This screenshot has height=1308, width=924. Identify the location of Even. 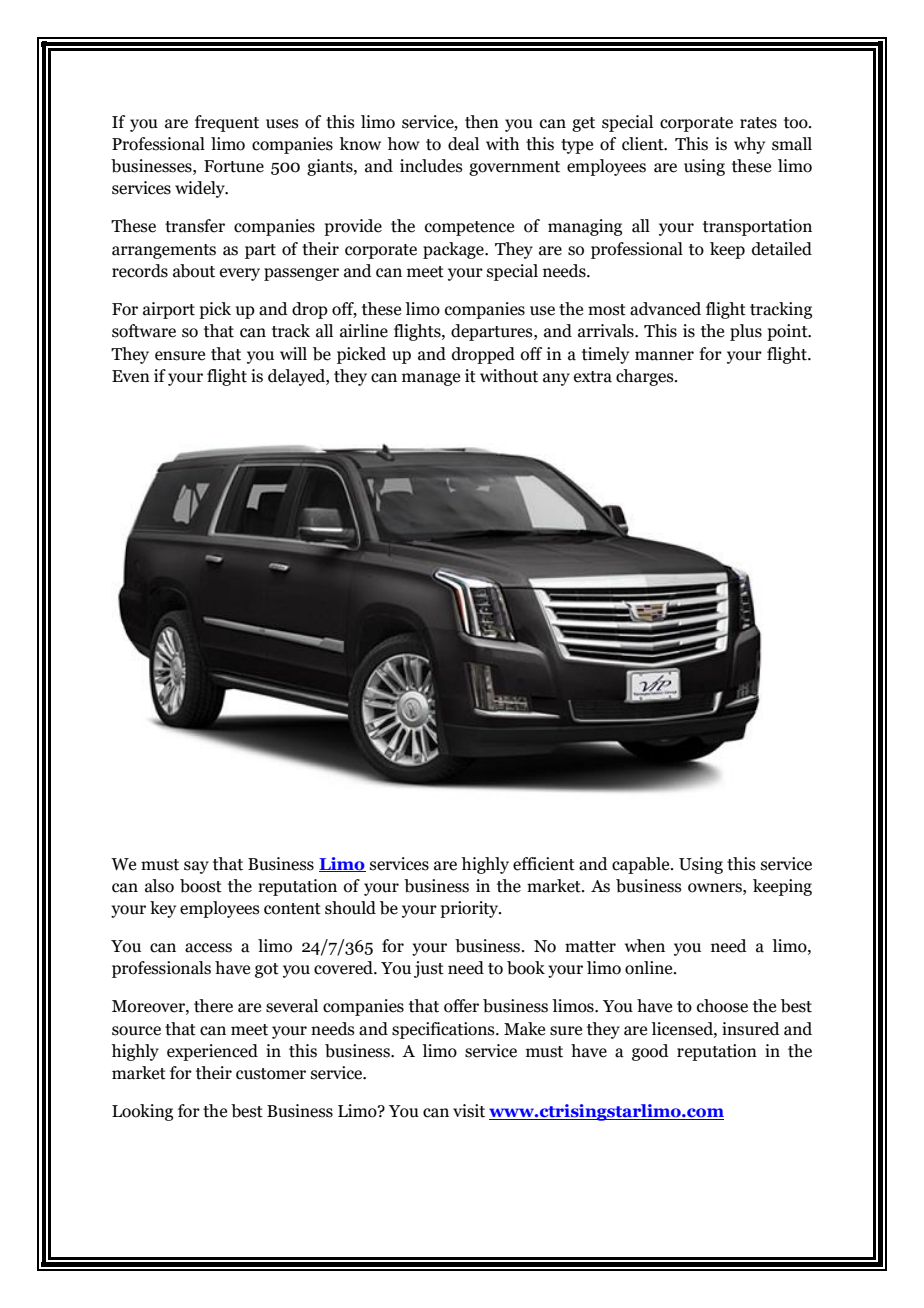
(131, 376).
